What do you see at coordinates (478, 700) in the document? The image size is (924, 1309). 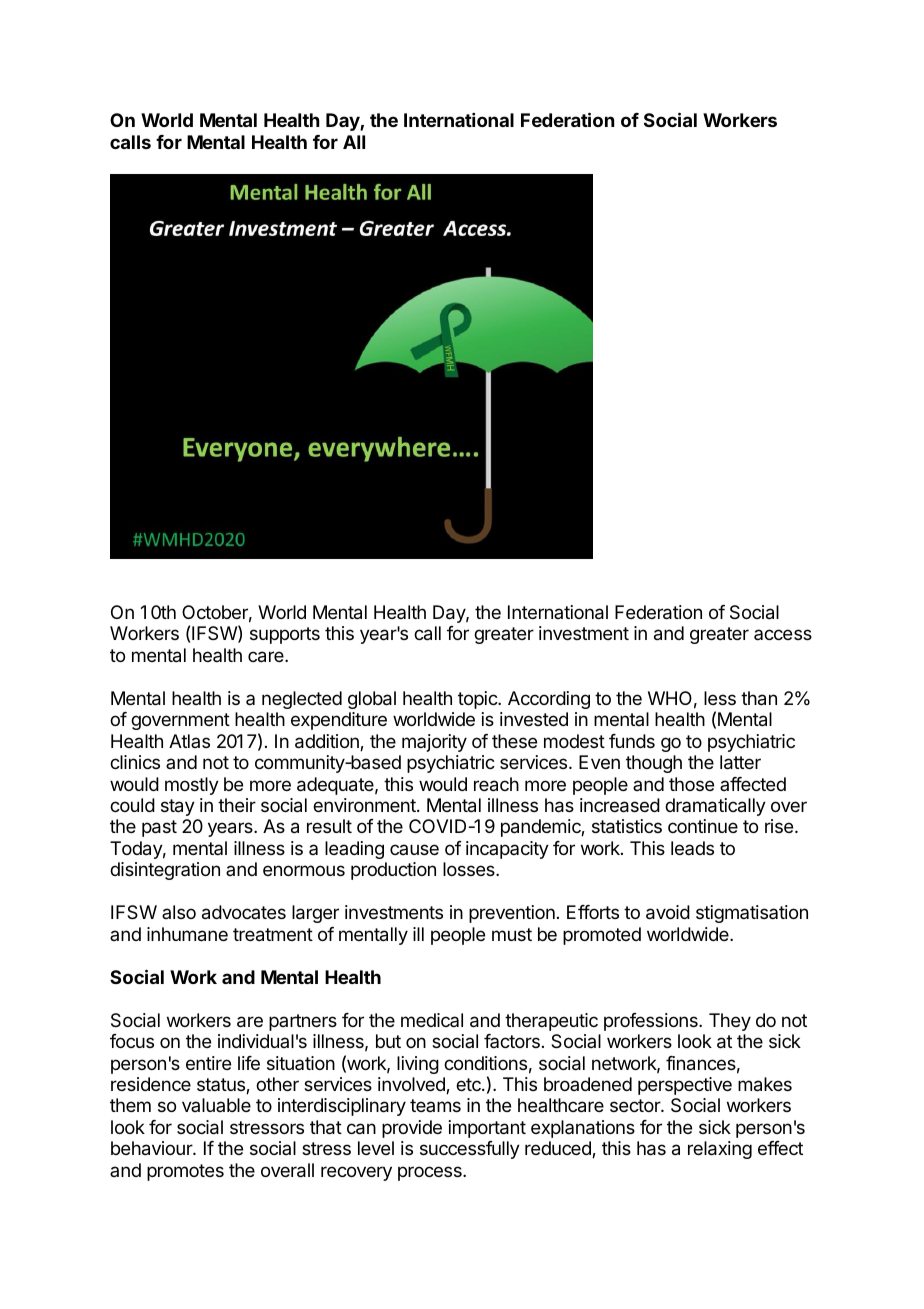 I see `topic` at bounding box center [478, 700].
